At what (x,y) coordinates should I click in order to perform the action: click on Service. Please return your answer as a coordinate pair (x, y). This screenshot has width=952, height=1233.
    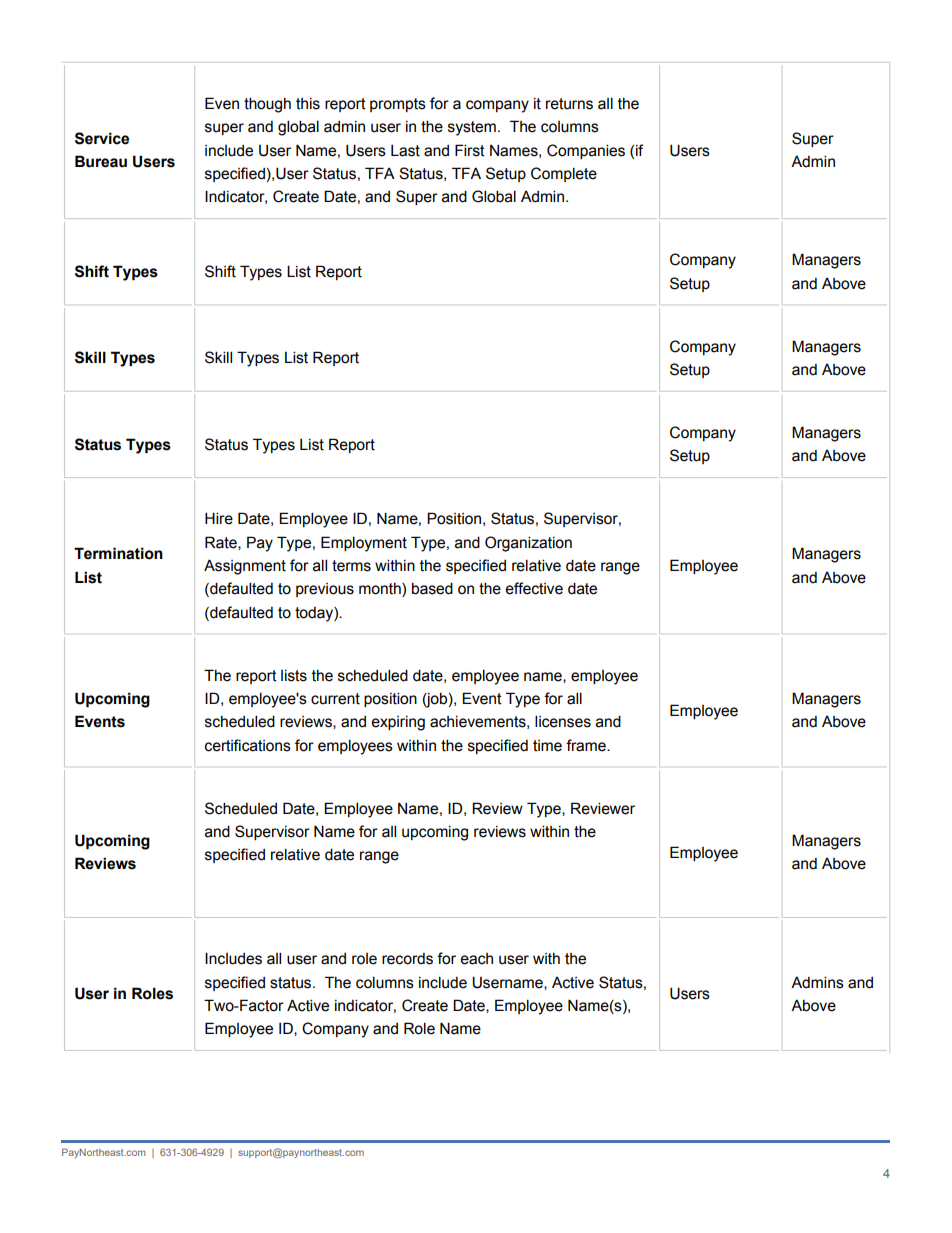
    Looking at the image, I should click on (102, 138).
